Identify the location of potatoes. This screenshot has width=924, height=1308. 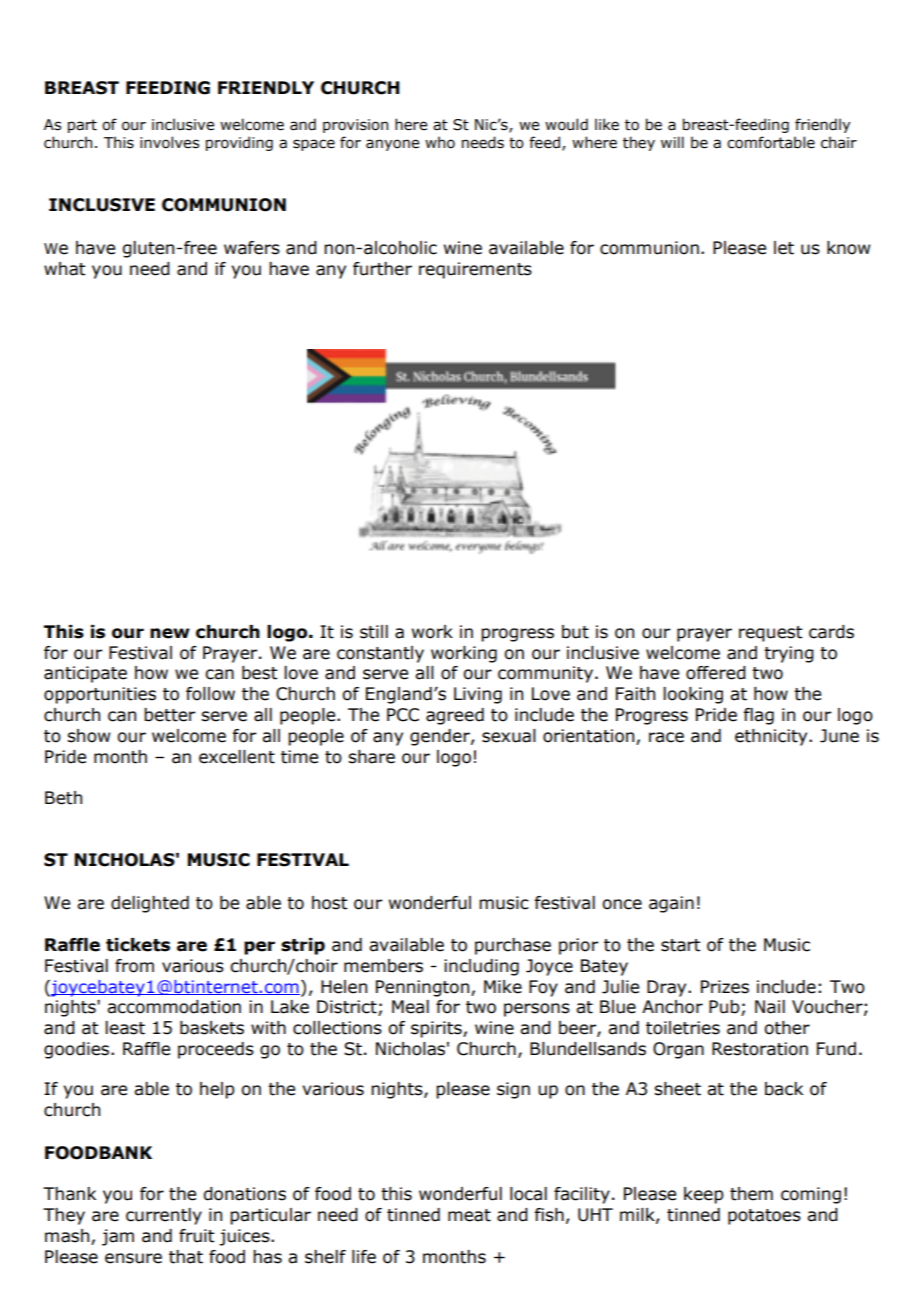
(764, 1217).
